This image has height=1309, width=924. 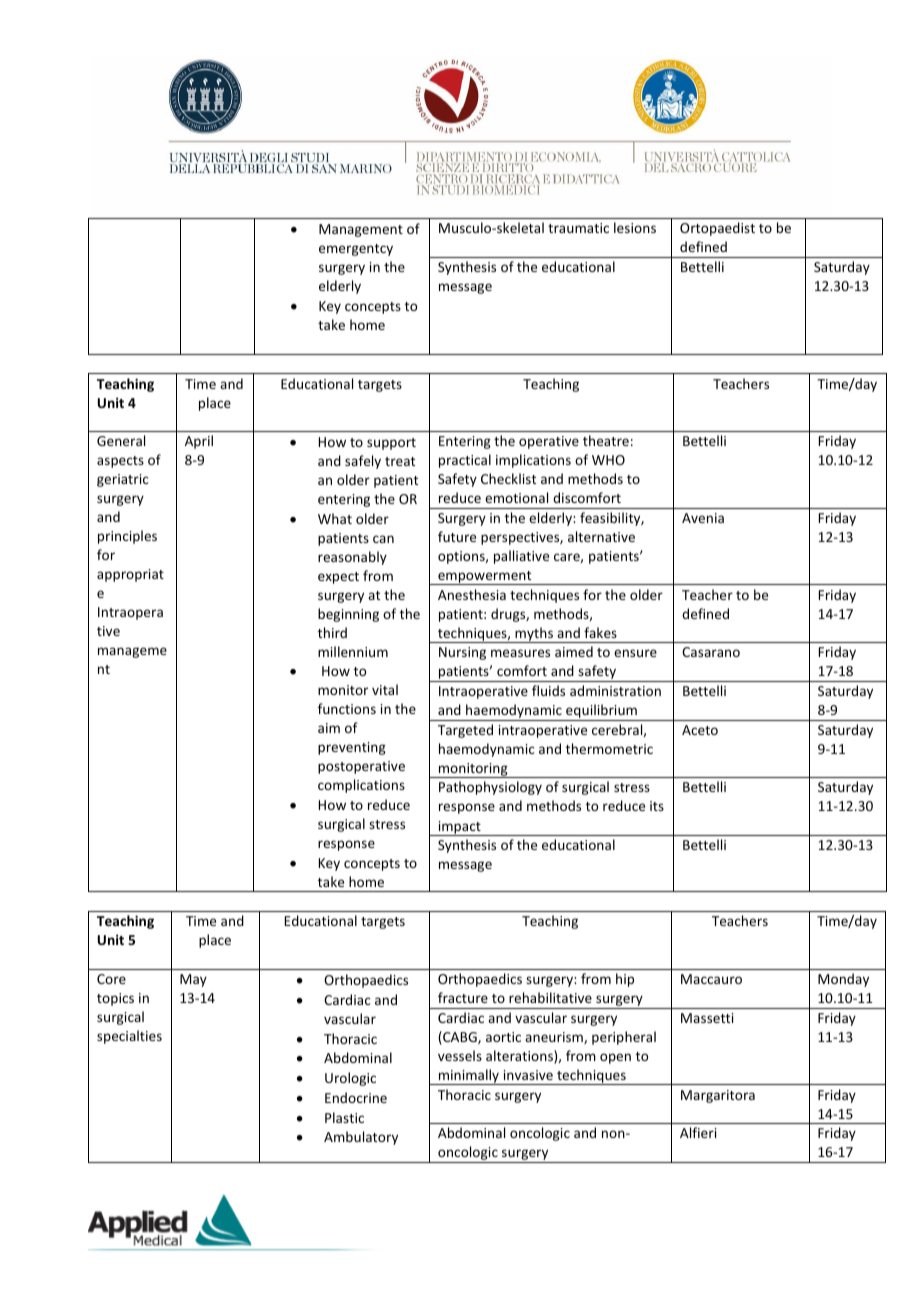 I want to click on specialties, so click(x=129, y=1037).
